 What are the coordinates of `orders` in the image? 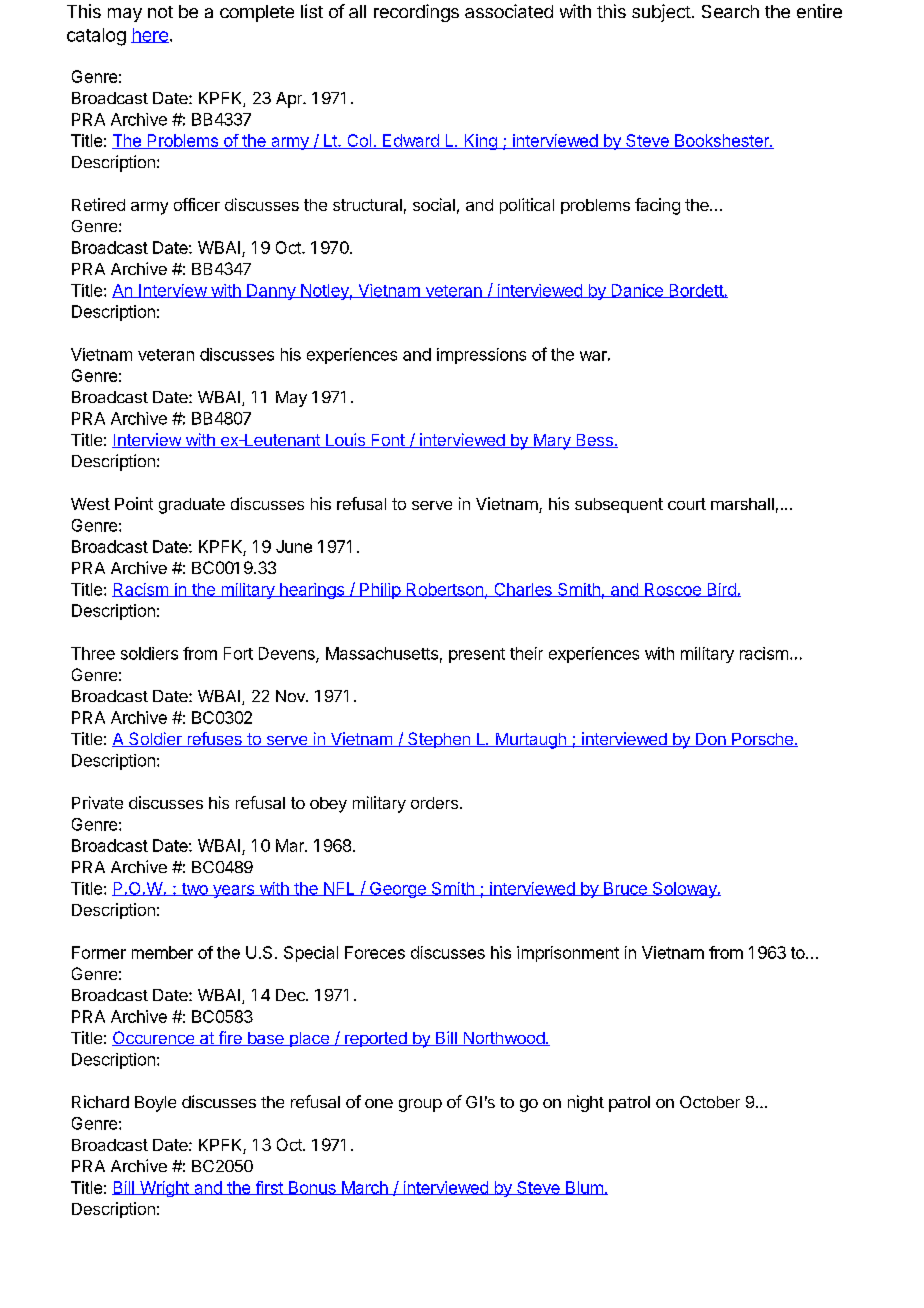 It's located at (434, 803).
